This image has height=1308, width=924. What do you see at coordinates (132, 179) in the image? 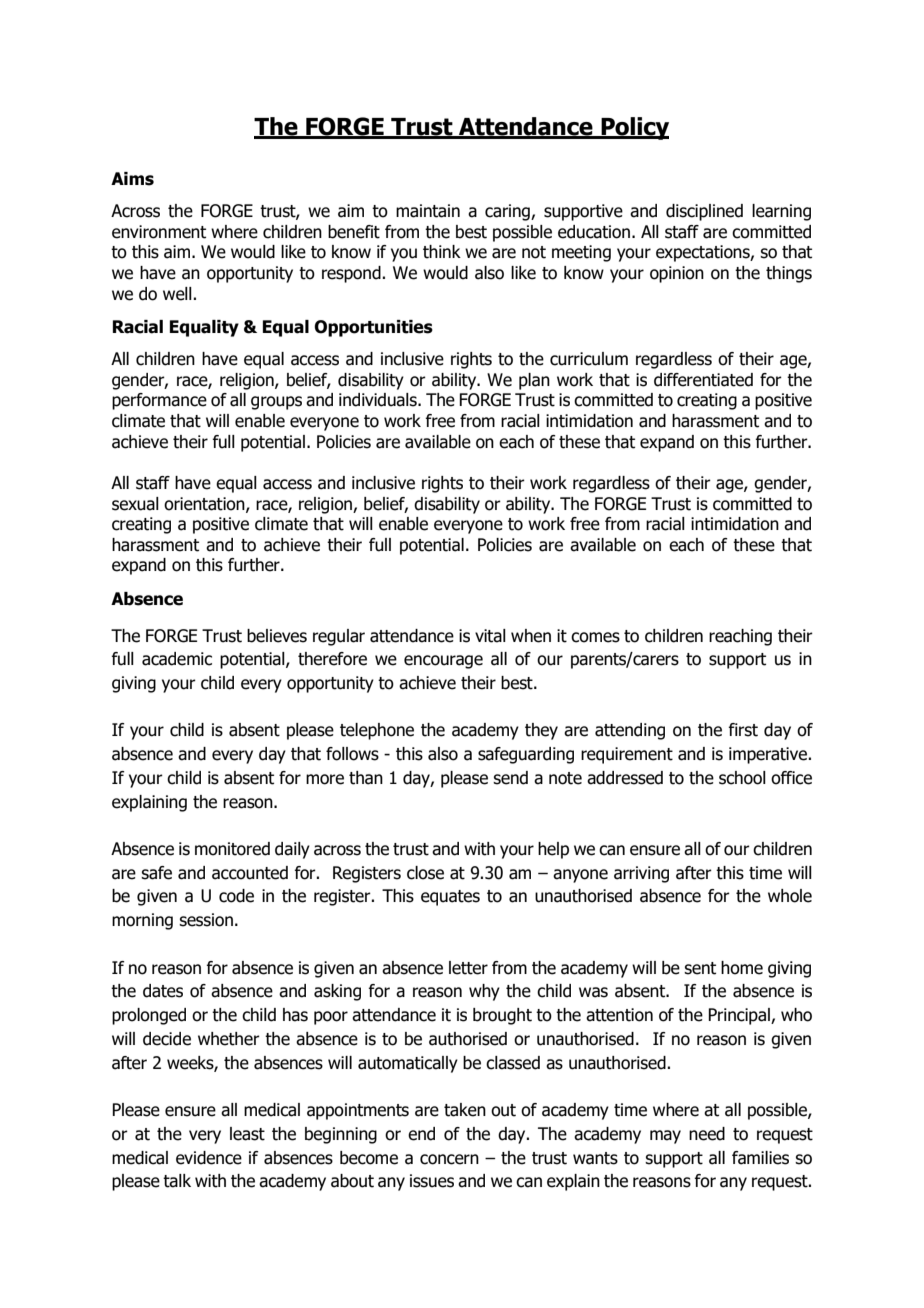
I see `Aims` at bounding box center [132, 179].
